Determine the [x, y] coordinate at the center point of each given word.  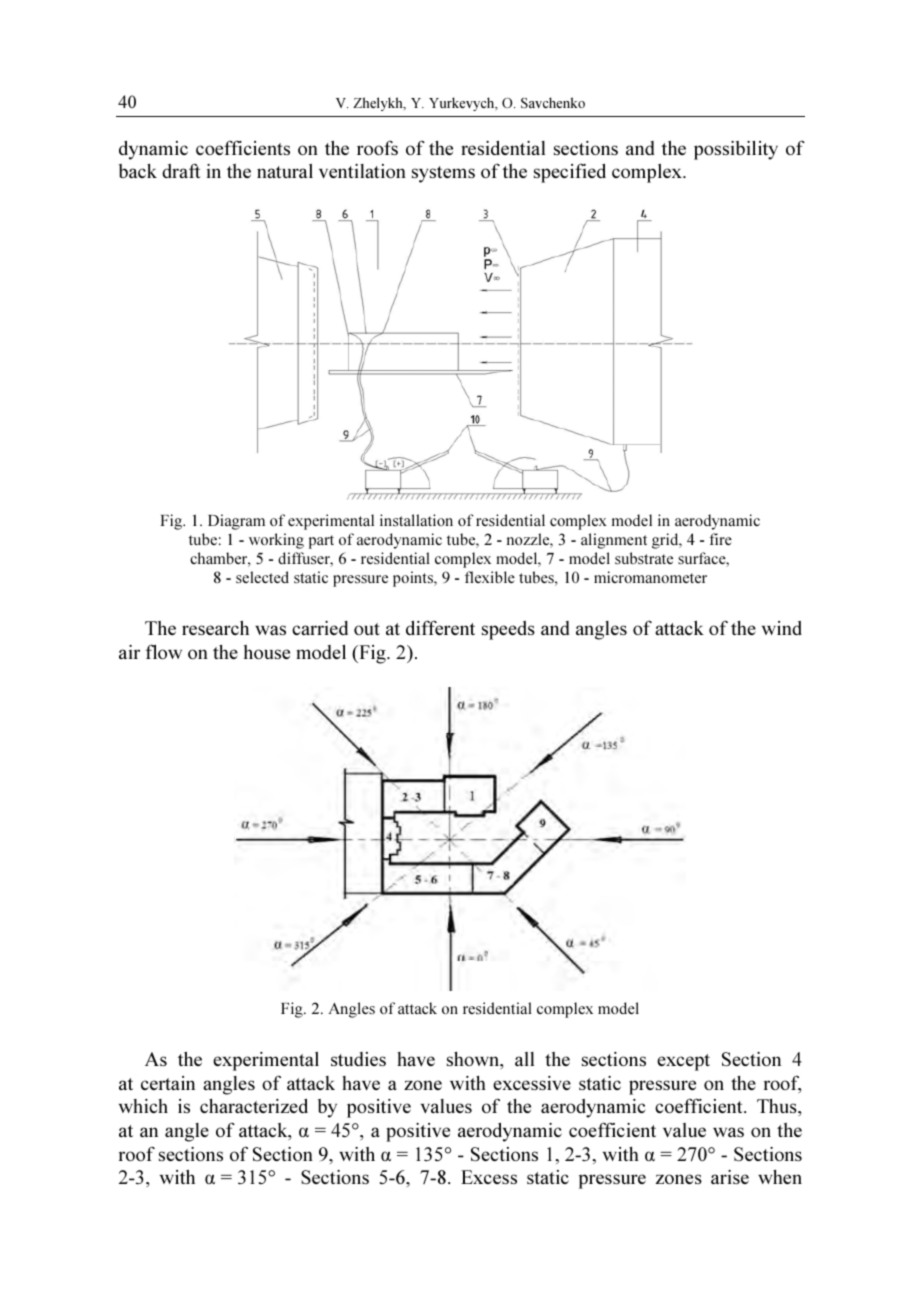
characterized [254, 1105]
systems [443, 174]
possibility [736, 150]
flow [164, 651]
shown [474, 1060]
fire [720, 539]
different [440, 627]
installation [416, 520]
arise [730, 1177]
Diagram [236, 522]
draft [181, 170]
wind [782, 628]
